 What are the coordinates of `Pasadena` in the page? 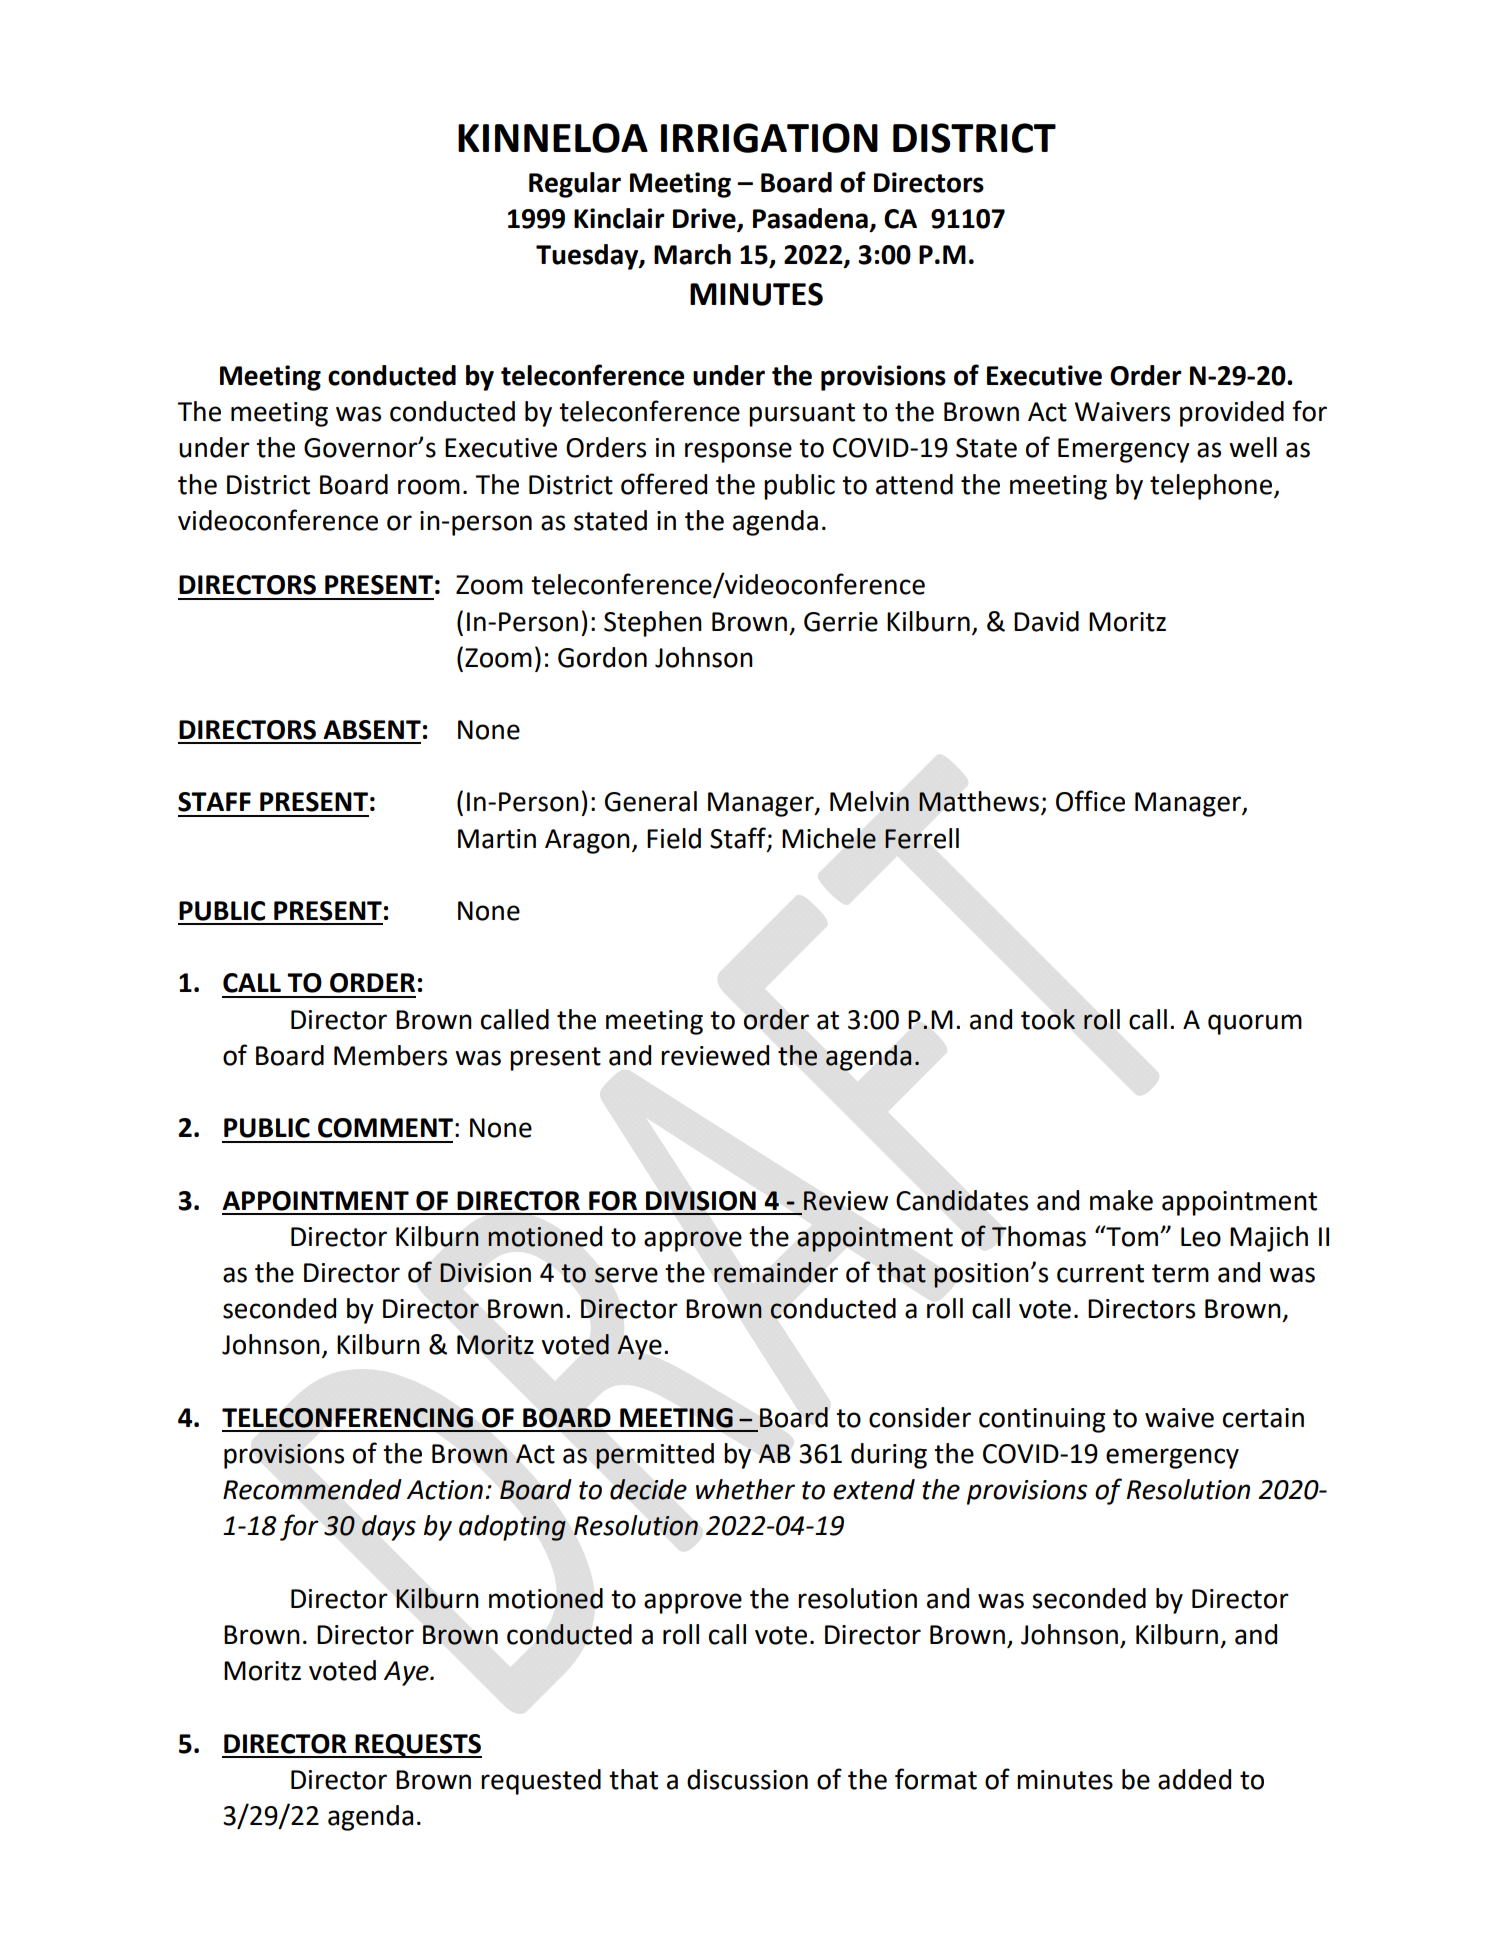 It's located at (810, 218).
